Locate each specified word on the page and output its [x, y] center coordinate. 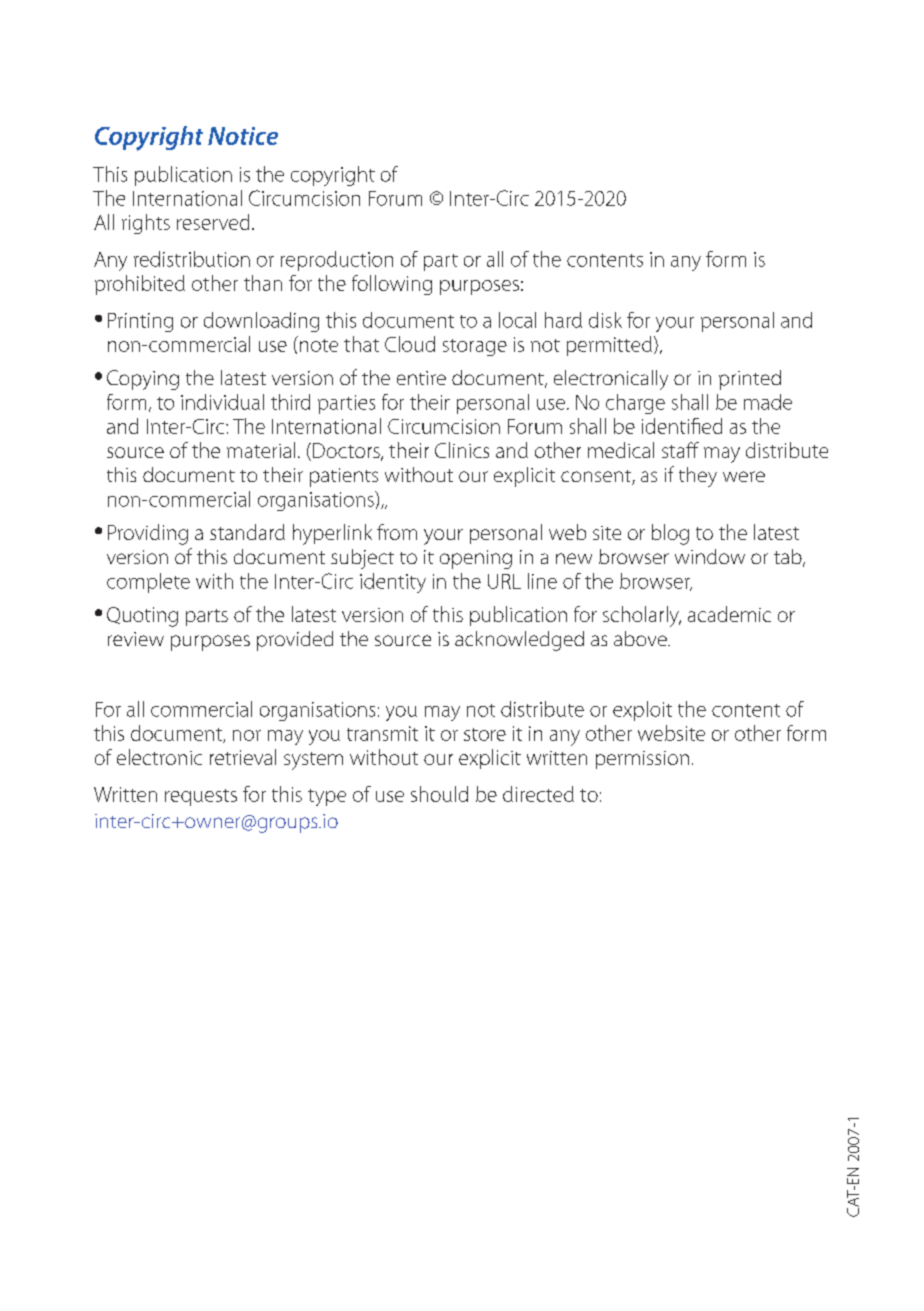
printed [750, 380]
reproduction [337, 261]
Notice [243, 136]
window [710, 556]
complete [148, 583]
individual [222, 402]
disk [605, 320]
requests [201, 797]
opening [476, 559]
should [439, 794]
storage [475, 347]
